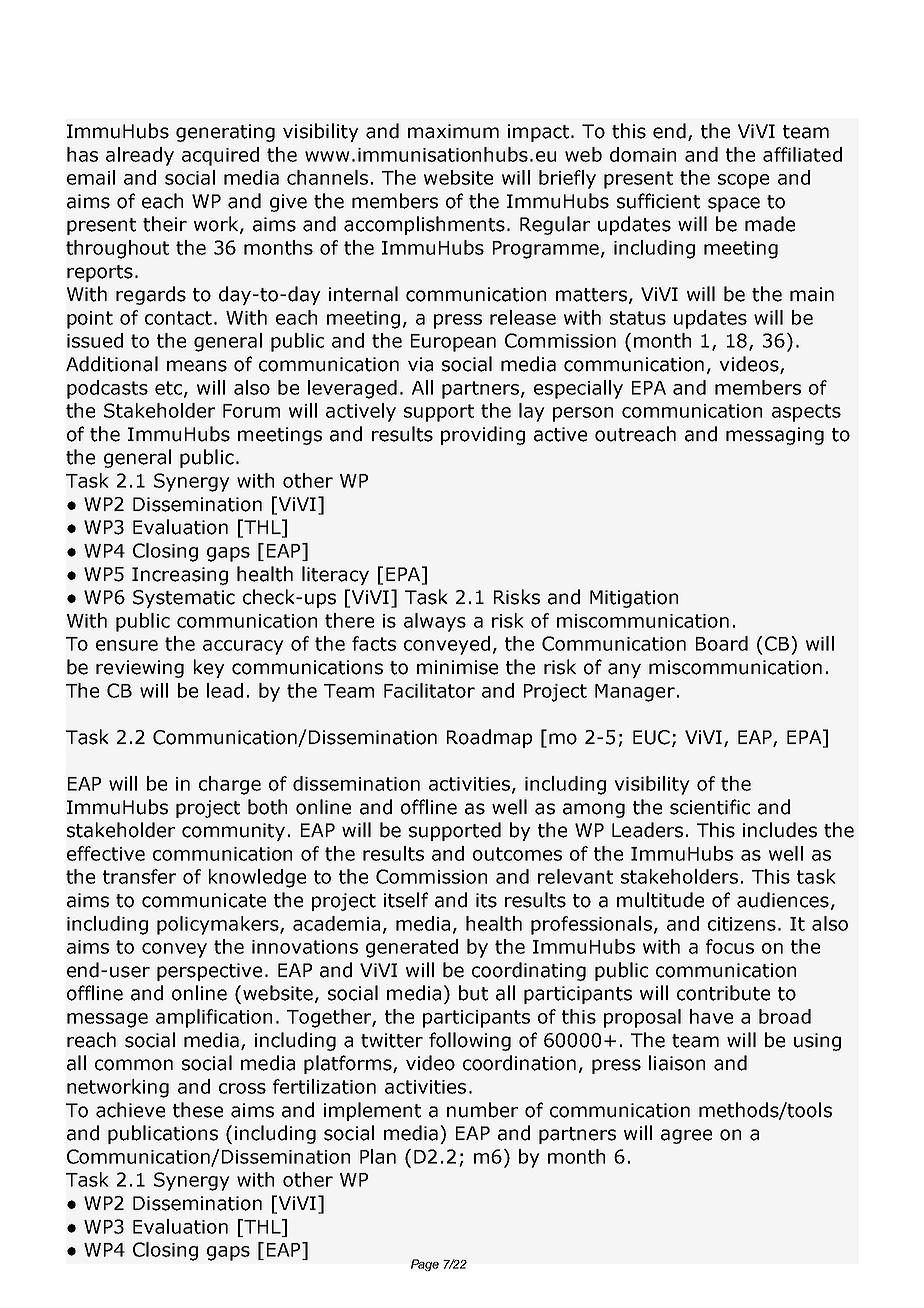  Describe the element at coordinates (425, 1265) in the document. I see `Page` at that location.
